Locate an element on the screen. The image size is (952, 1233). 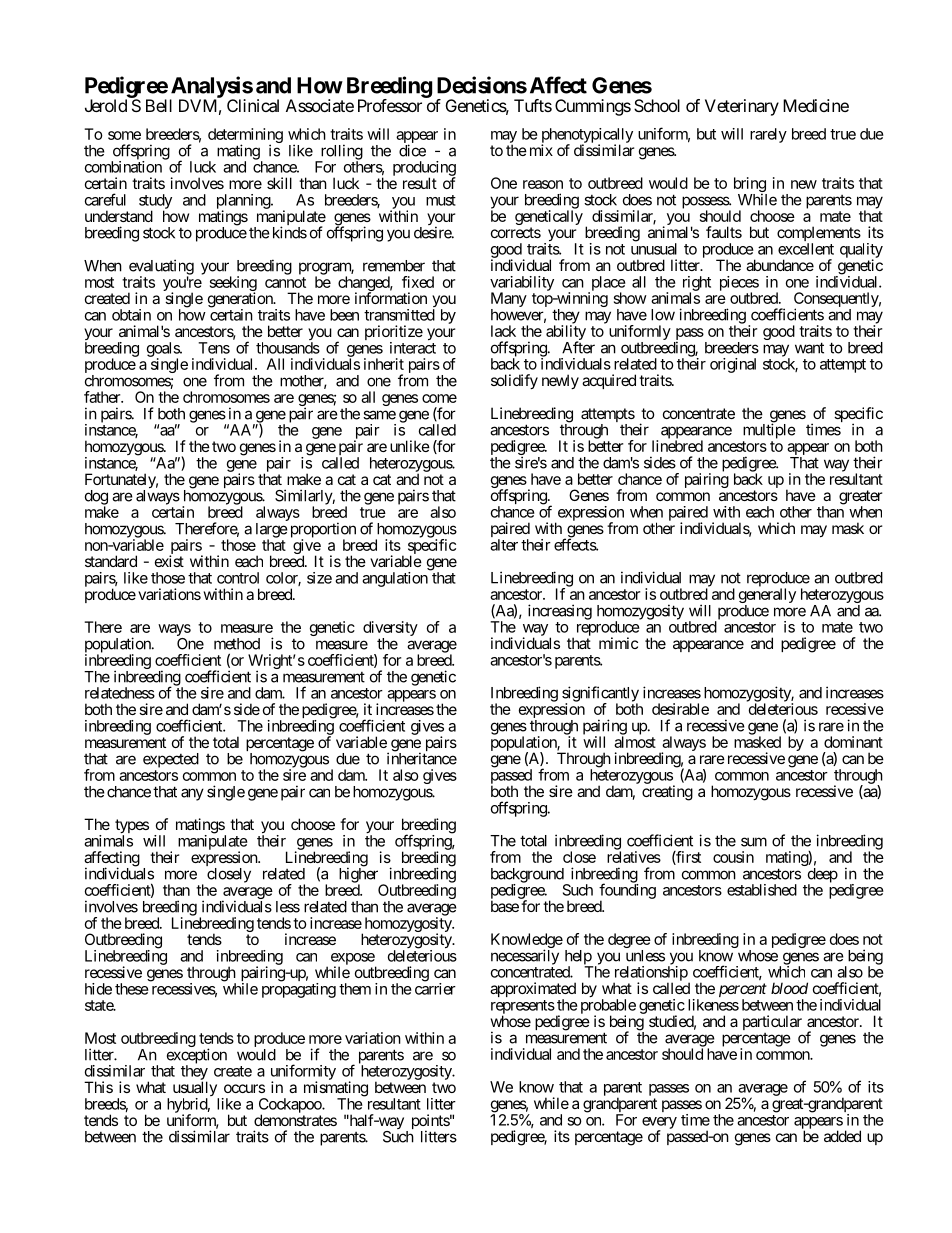
multiple is located at coordinates (769, 430).
